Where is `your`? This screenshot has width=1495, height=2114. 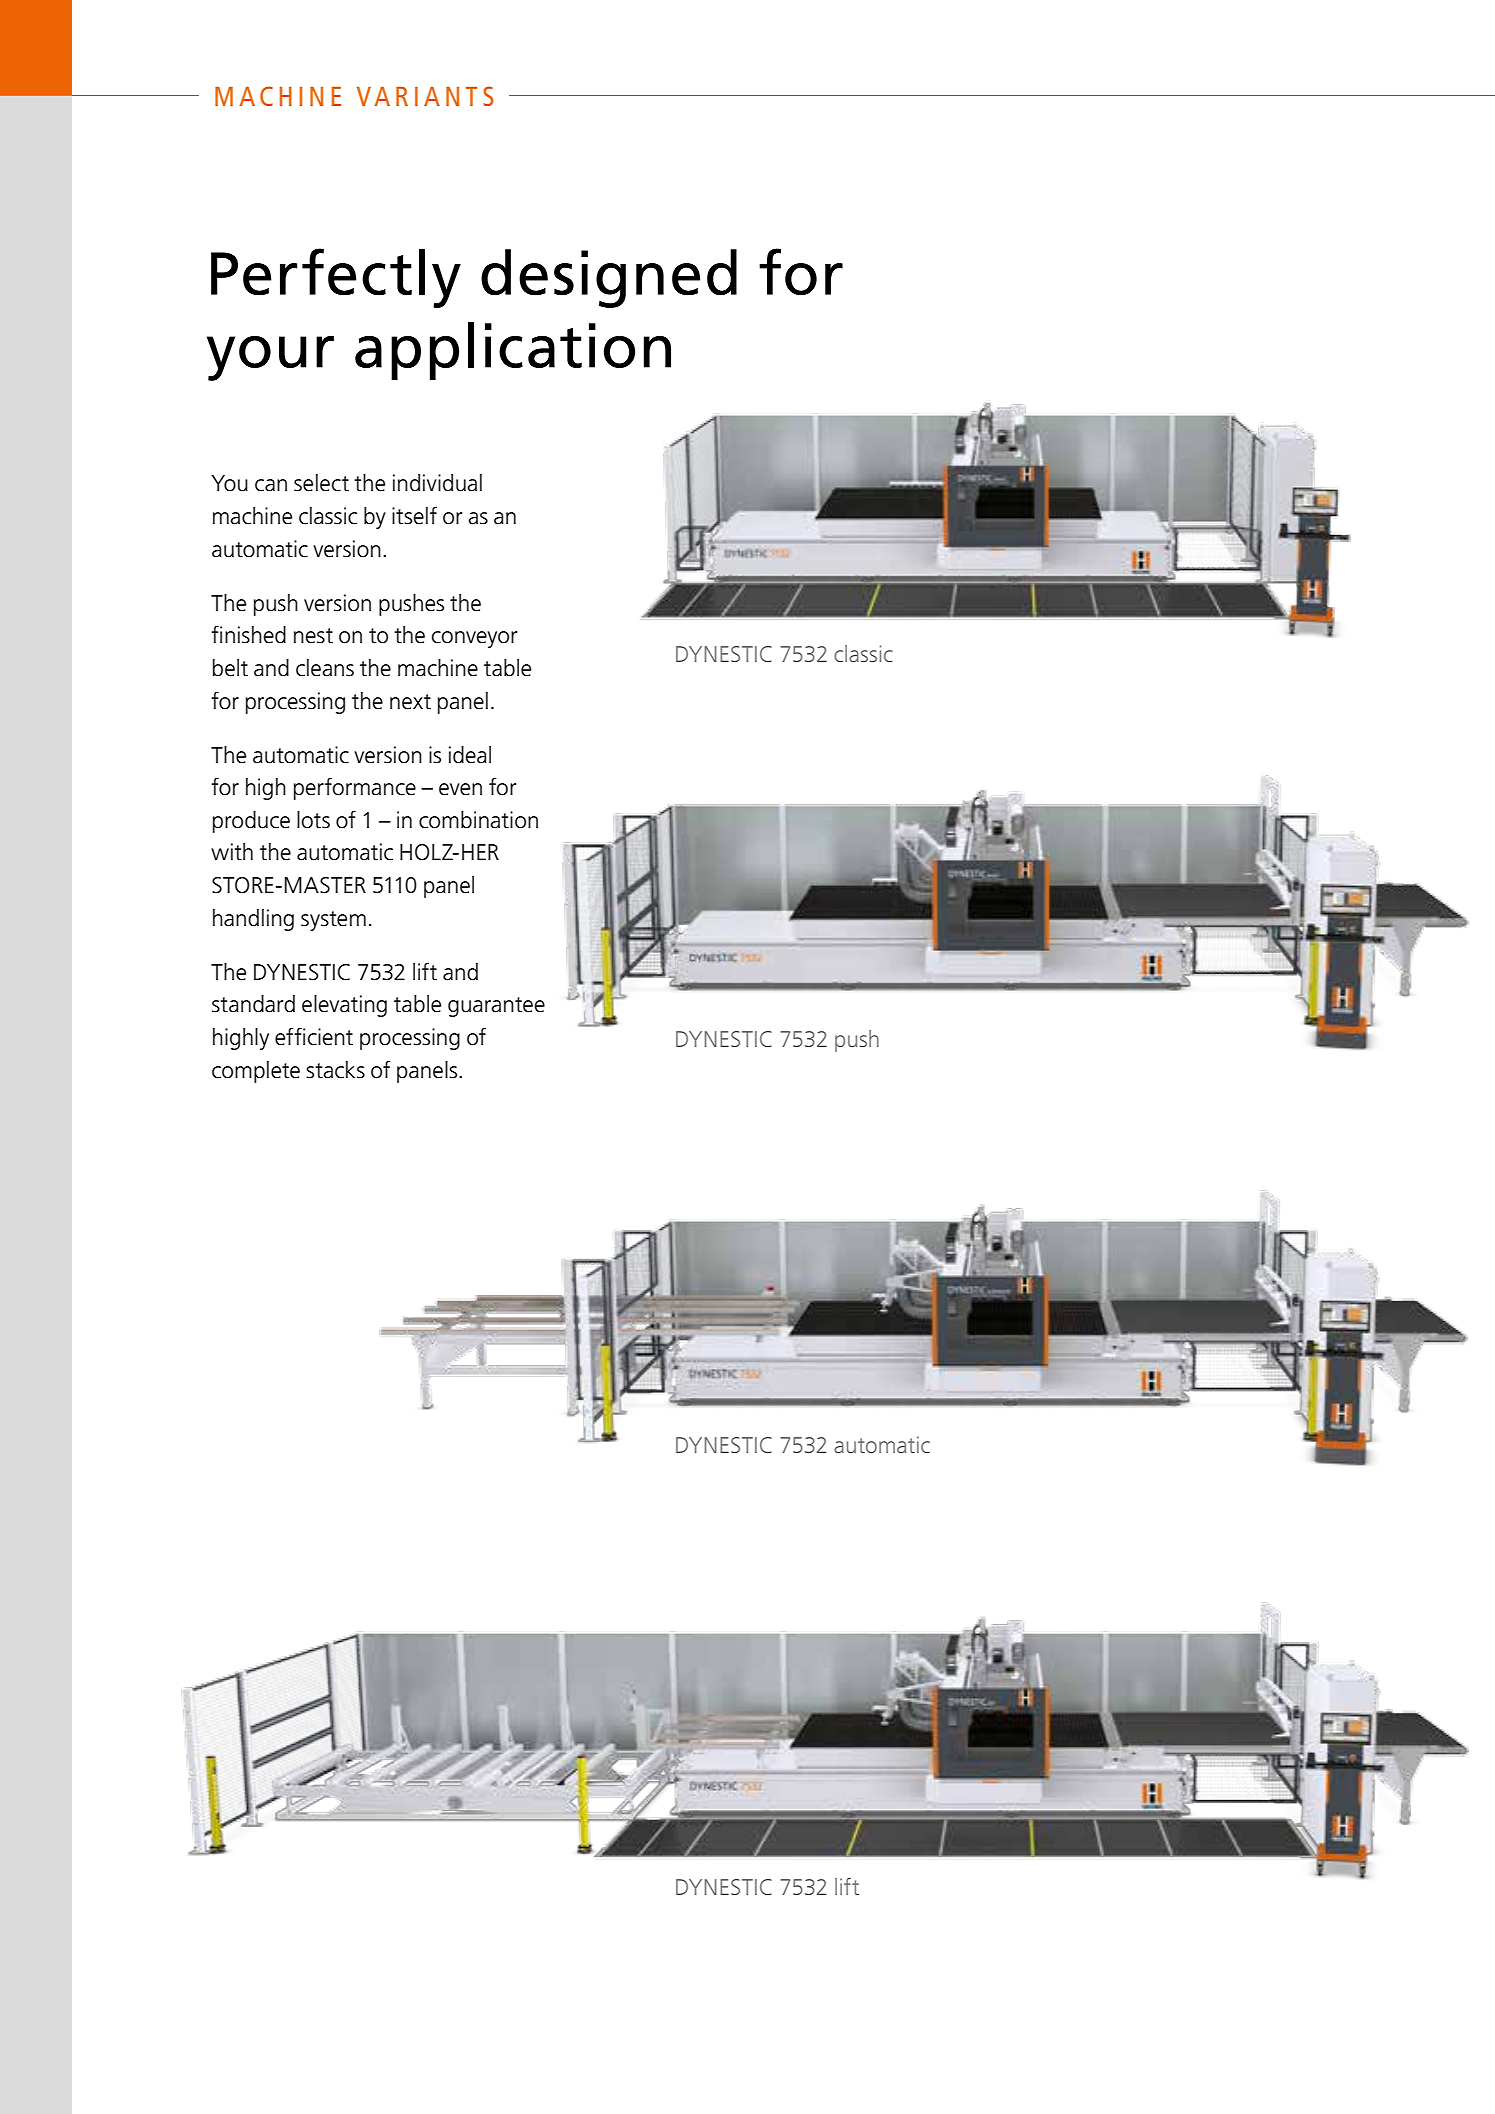
your is located at coordinates (270, 358).
